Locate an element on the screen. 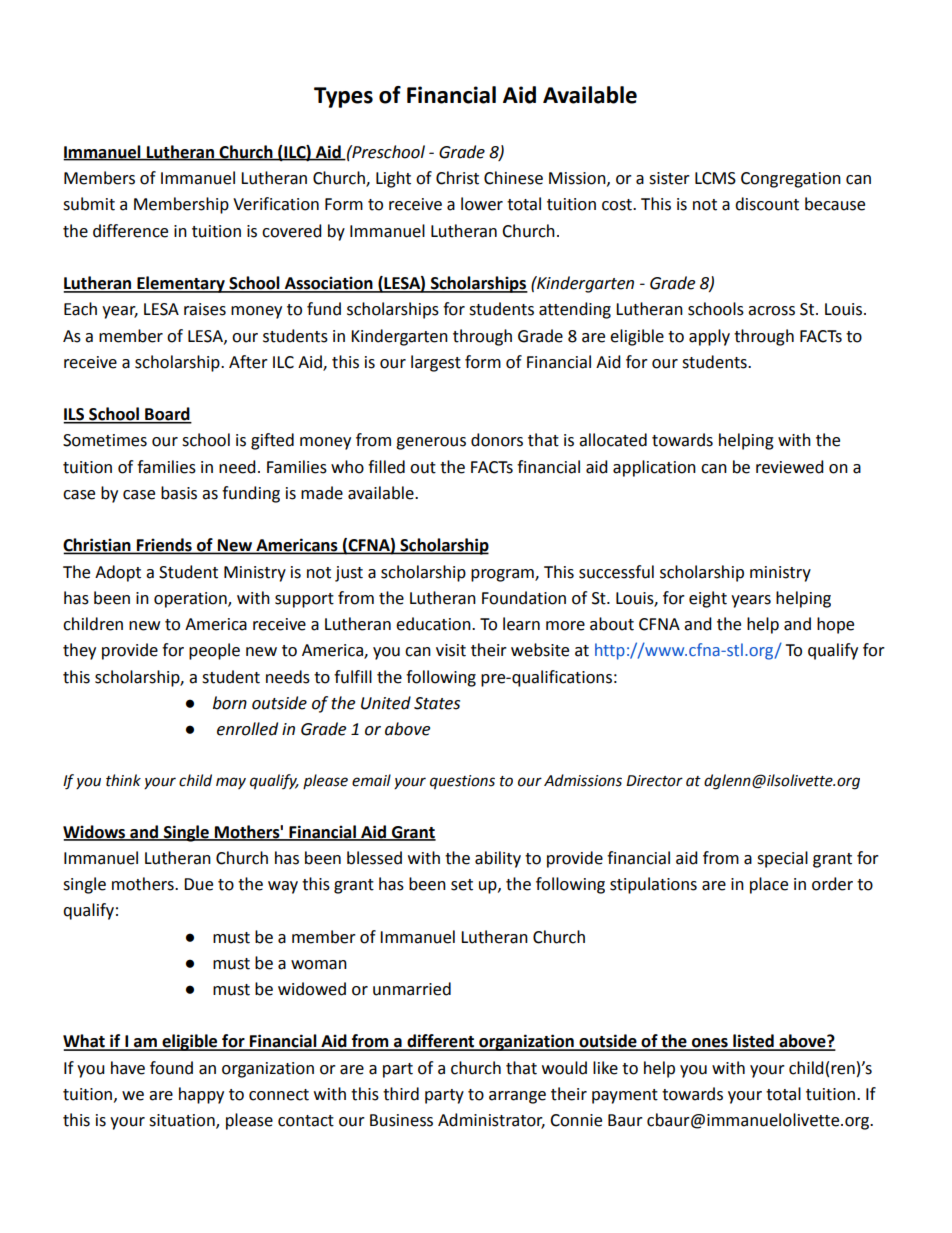  Administrator is located at coordinates (491, 1121).
